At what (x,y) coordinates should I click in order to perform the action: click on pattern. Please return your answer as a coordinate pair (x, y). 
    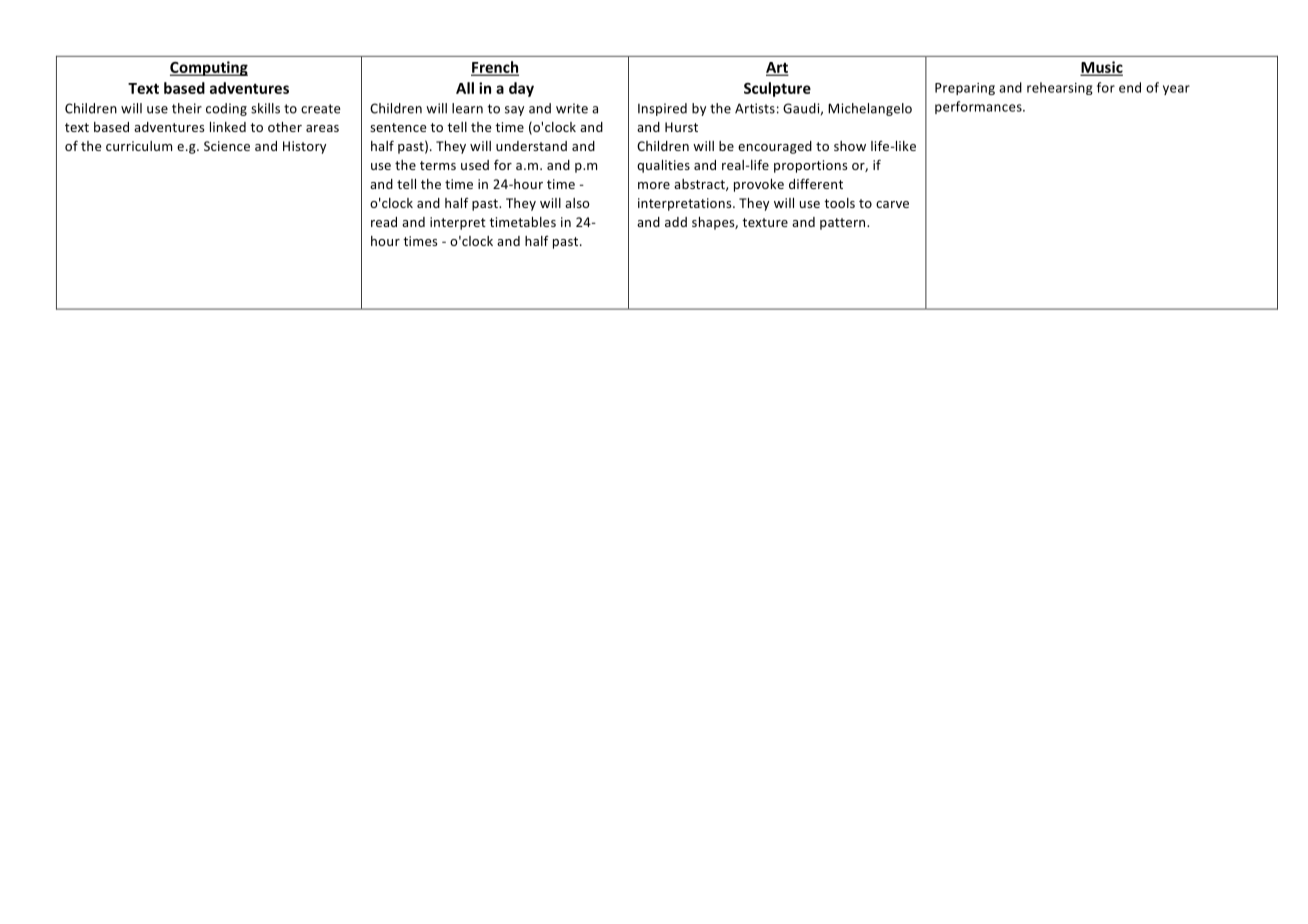
    Looking at the image, I should click on (844, 224).
